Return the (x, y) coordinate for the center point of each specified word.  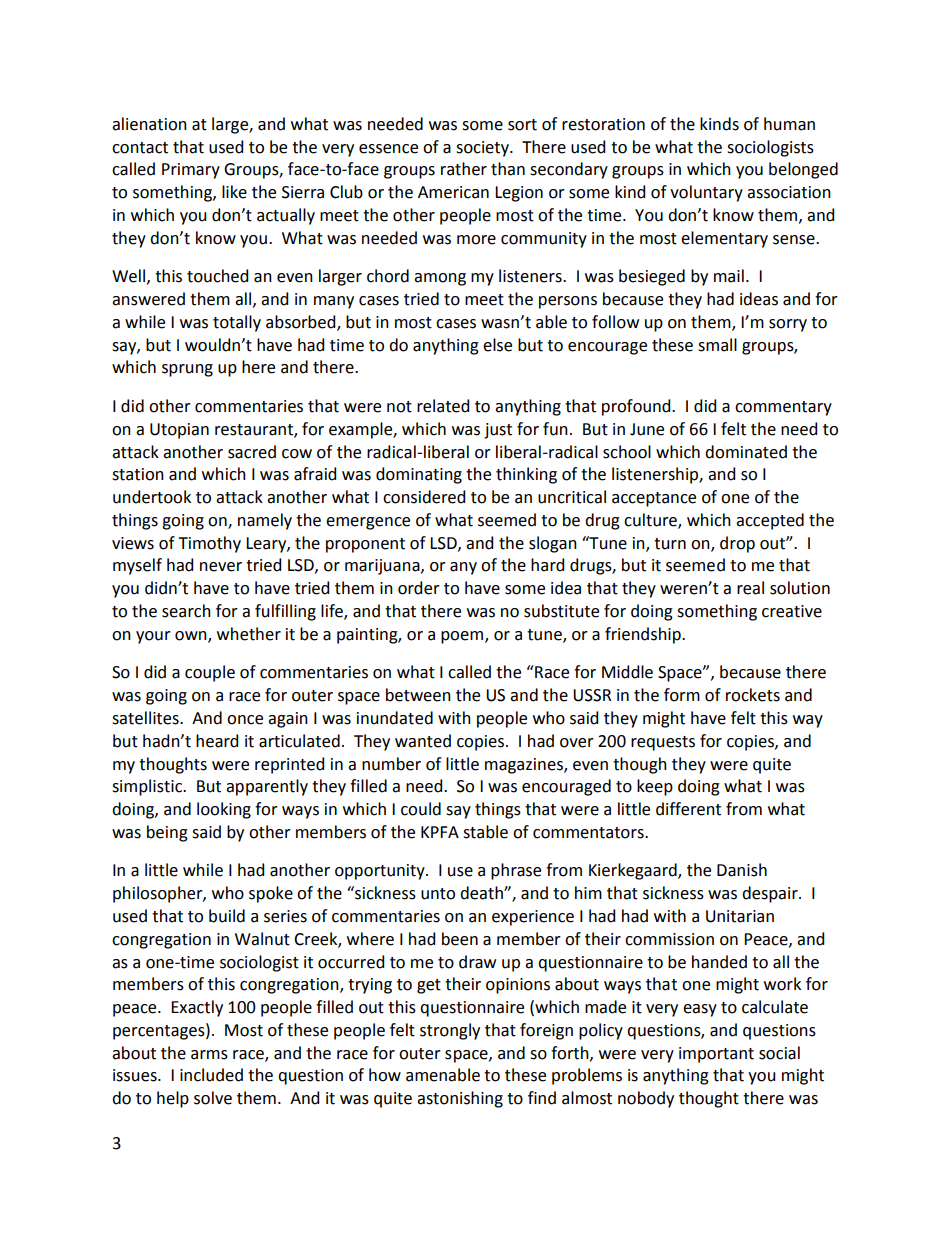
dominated (746, 452)
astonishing (460, 1099)
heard (217, 741)
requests (663, 743)
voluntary (706, 193)
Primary (191, 171)
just (498, 431)
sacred (252, 452)
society (483, 149)
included (211, 1075)
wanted (423, 741)
